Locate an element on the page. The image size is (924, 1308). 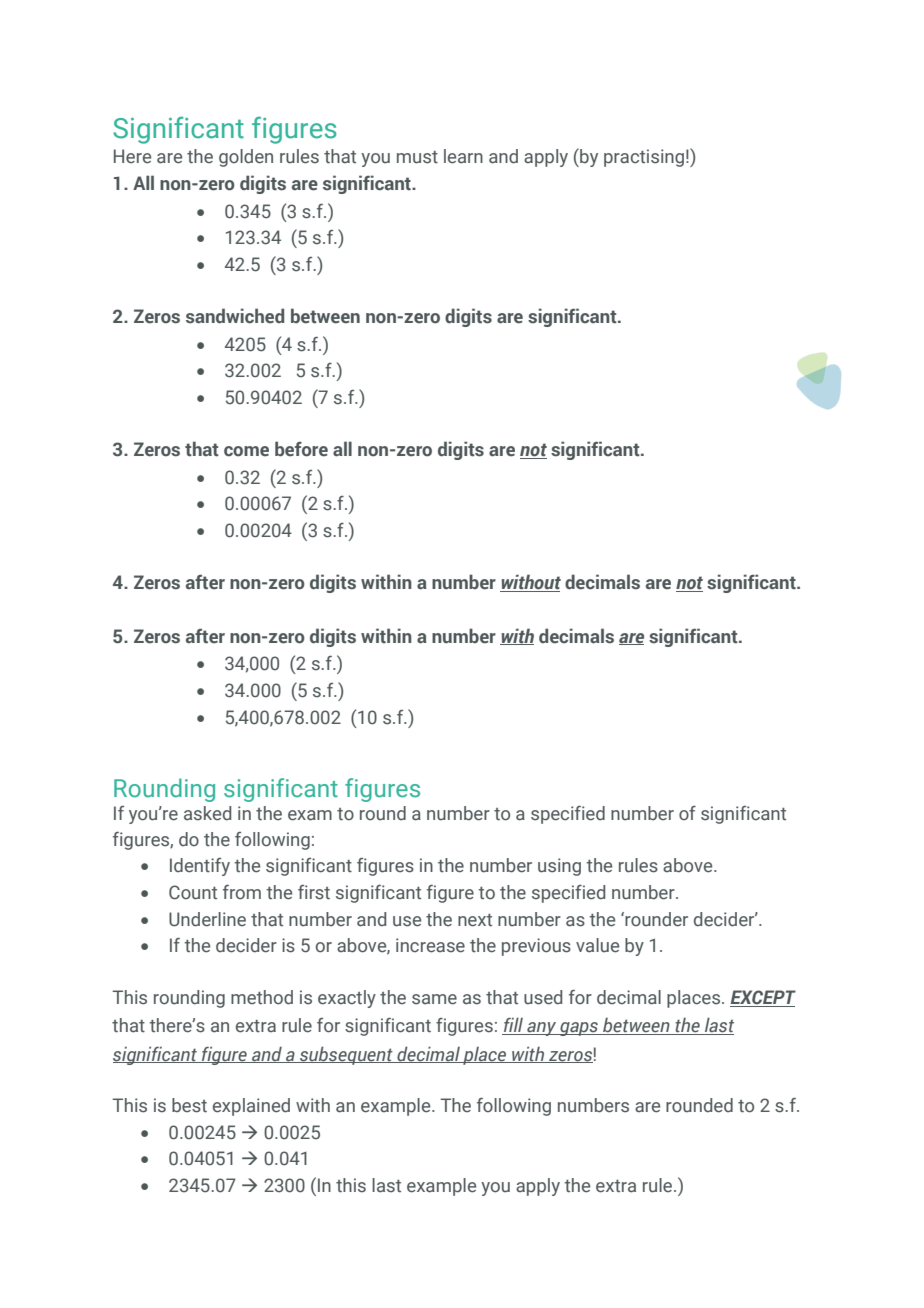
fill is located at coordinates (514, 1026).
